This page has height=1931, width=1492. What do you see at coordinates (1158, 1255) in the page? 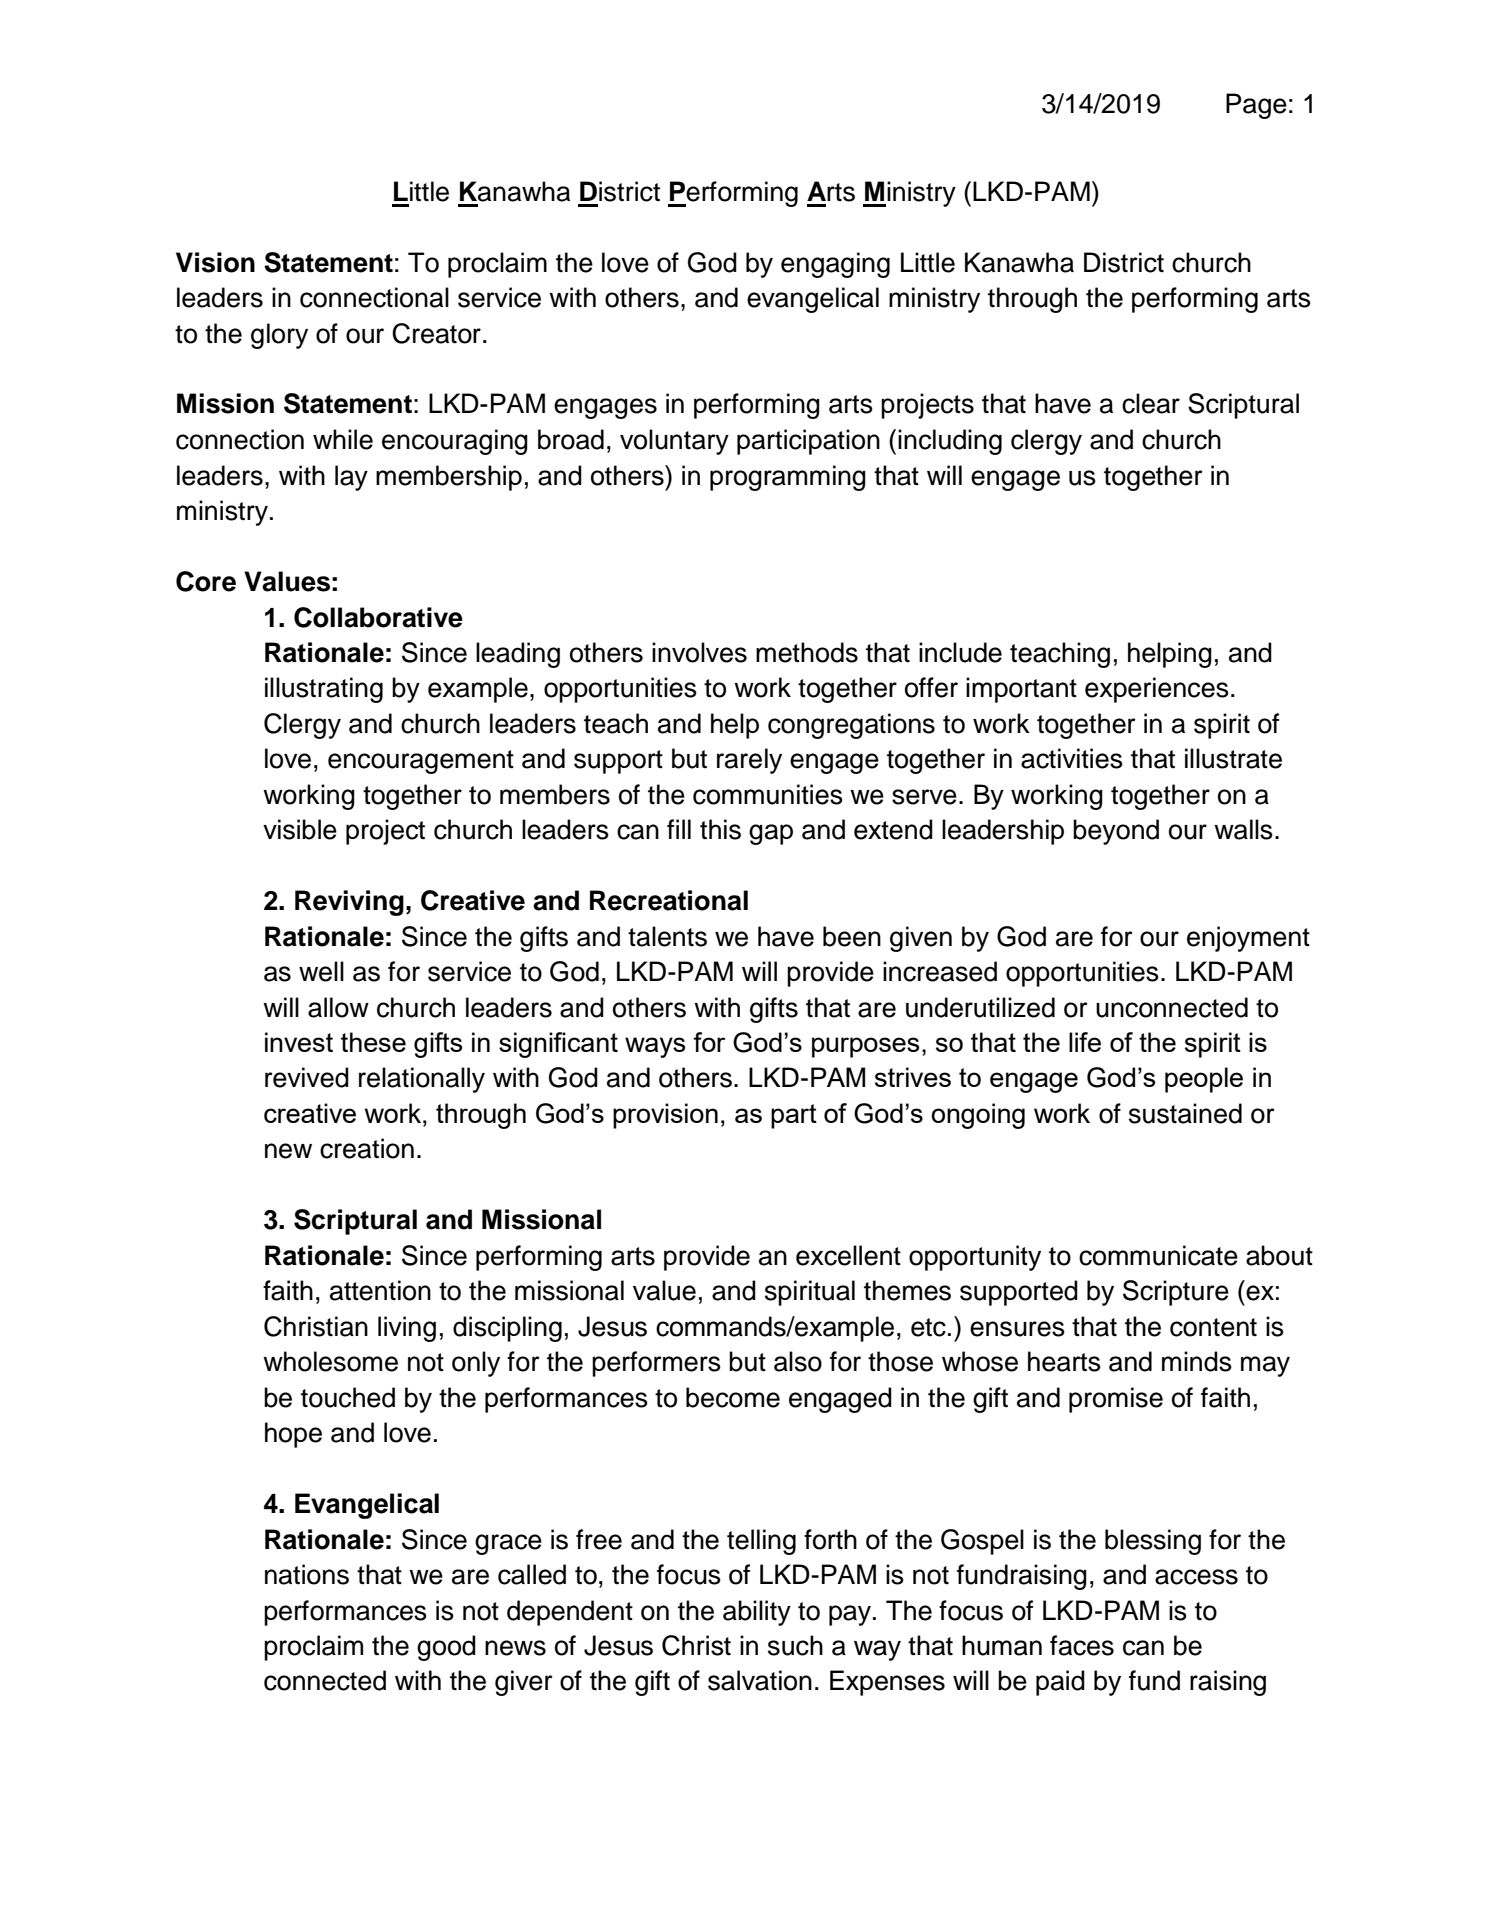
I see `communicate` at bounding box center [1158, 1255].
